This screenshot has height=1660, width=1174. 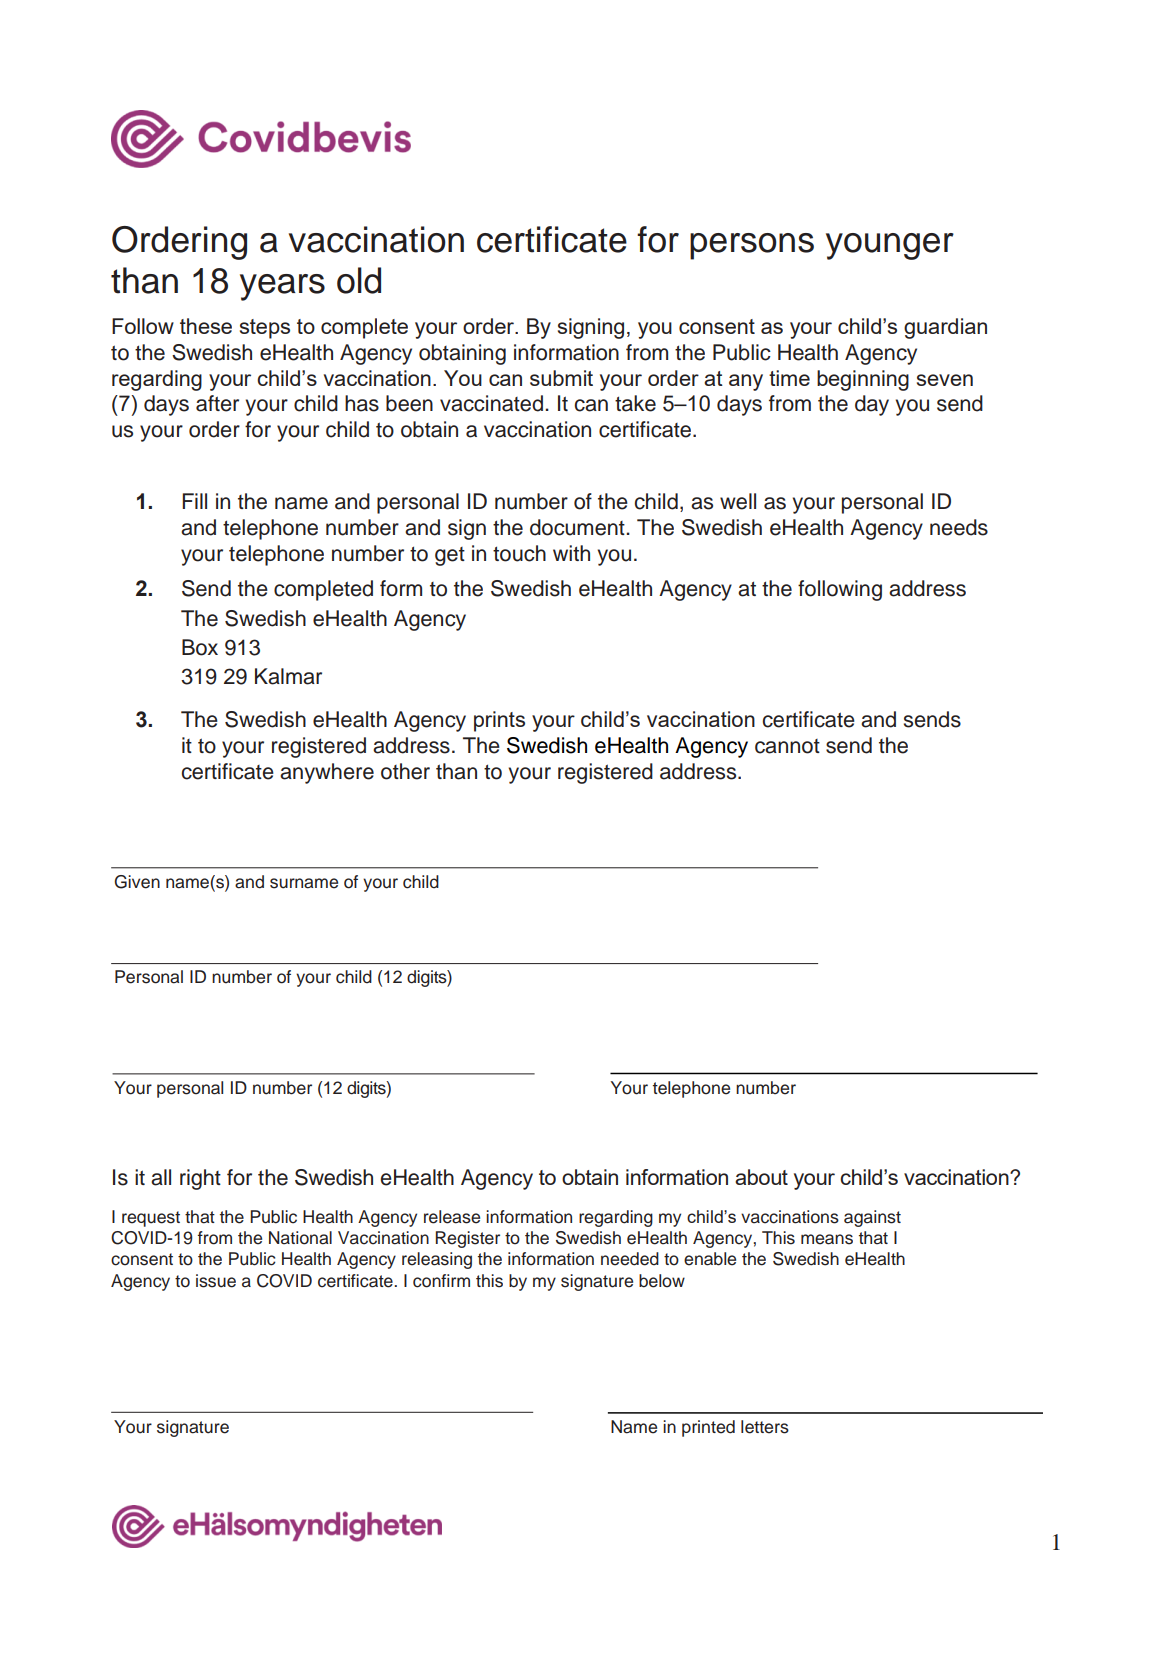 I want to click on years, so click(x=282, y=287).
